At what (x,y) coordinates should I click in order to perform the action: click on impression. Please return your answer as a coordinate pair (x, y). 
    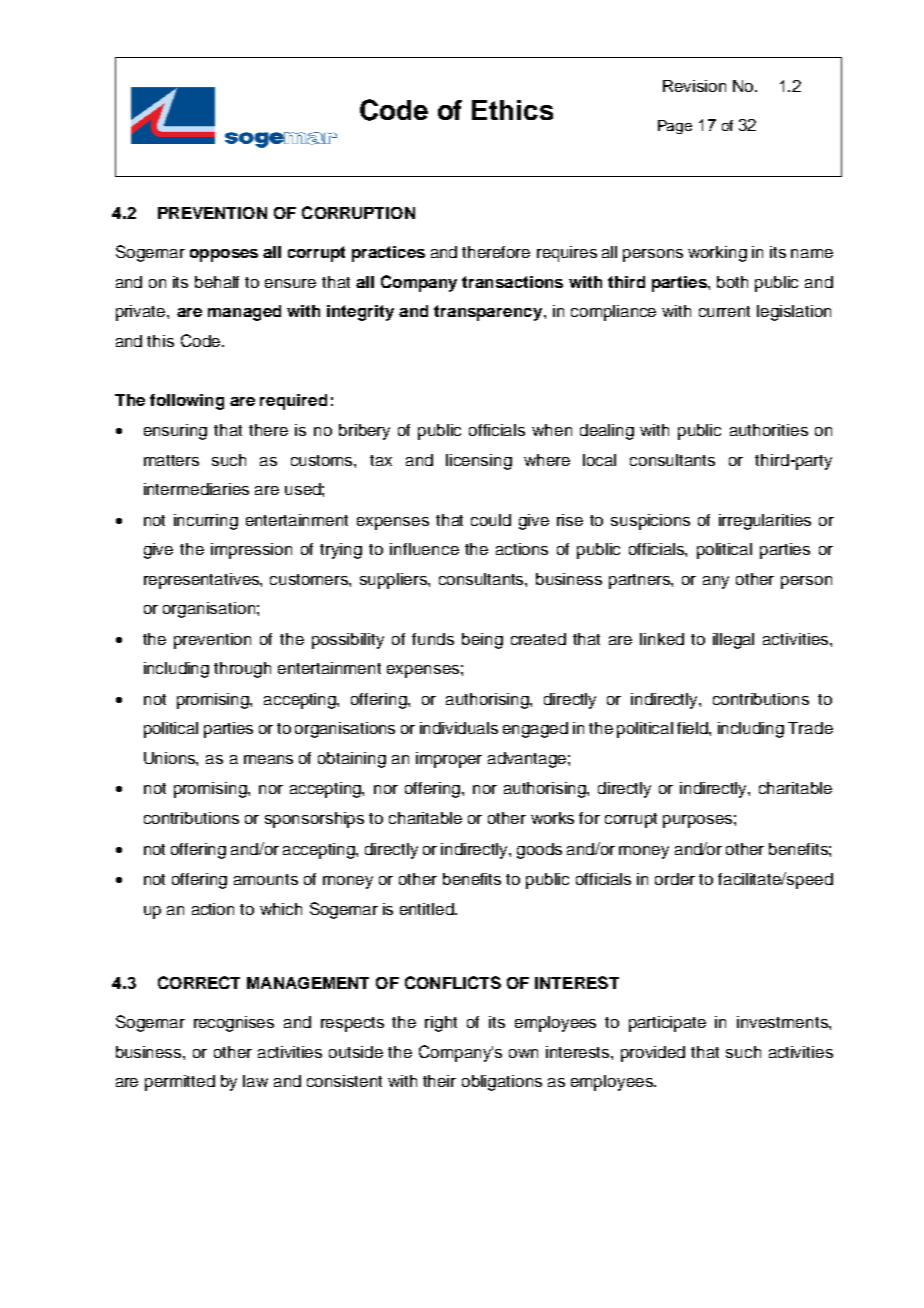
    Looking at the image, I should click on (251, 551).
